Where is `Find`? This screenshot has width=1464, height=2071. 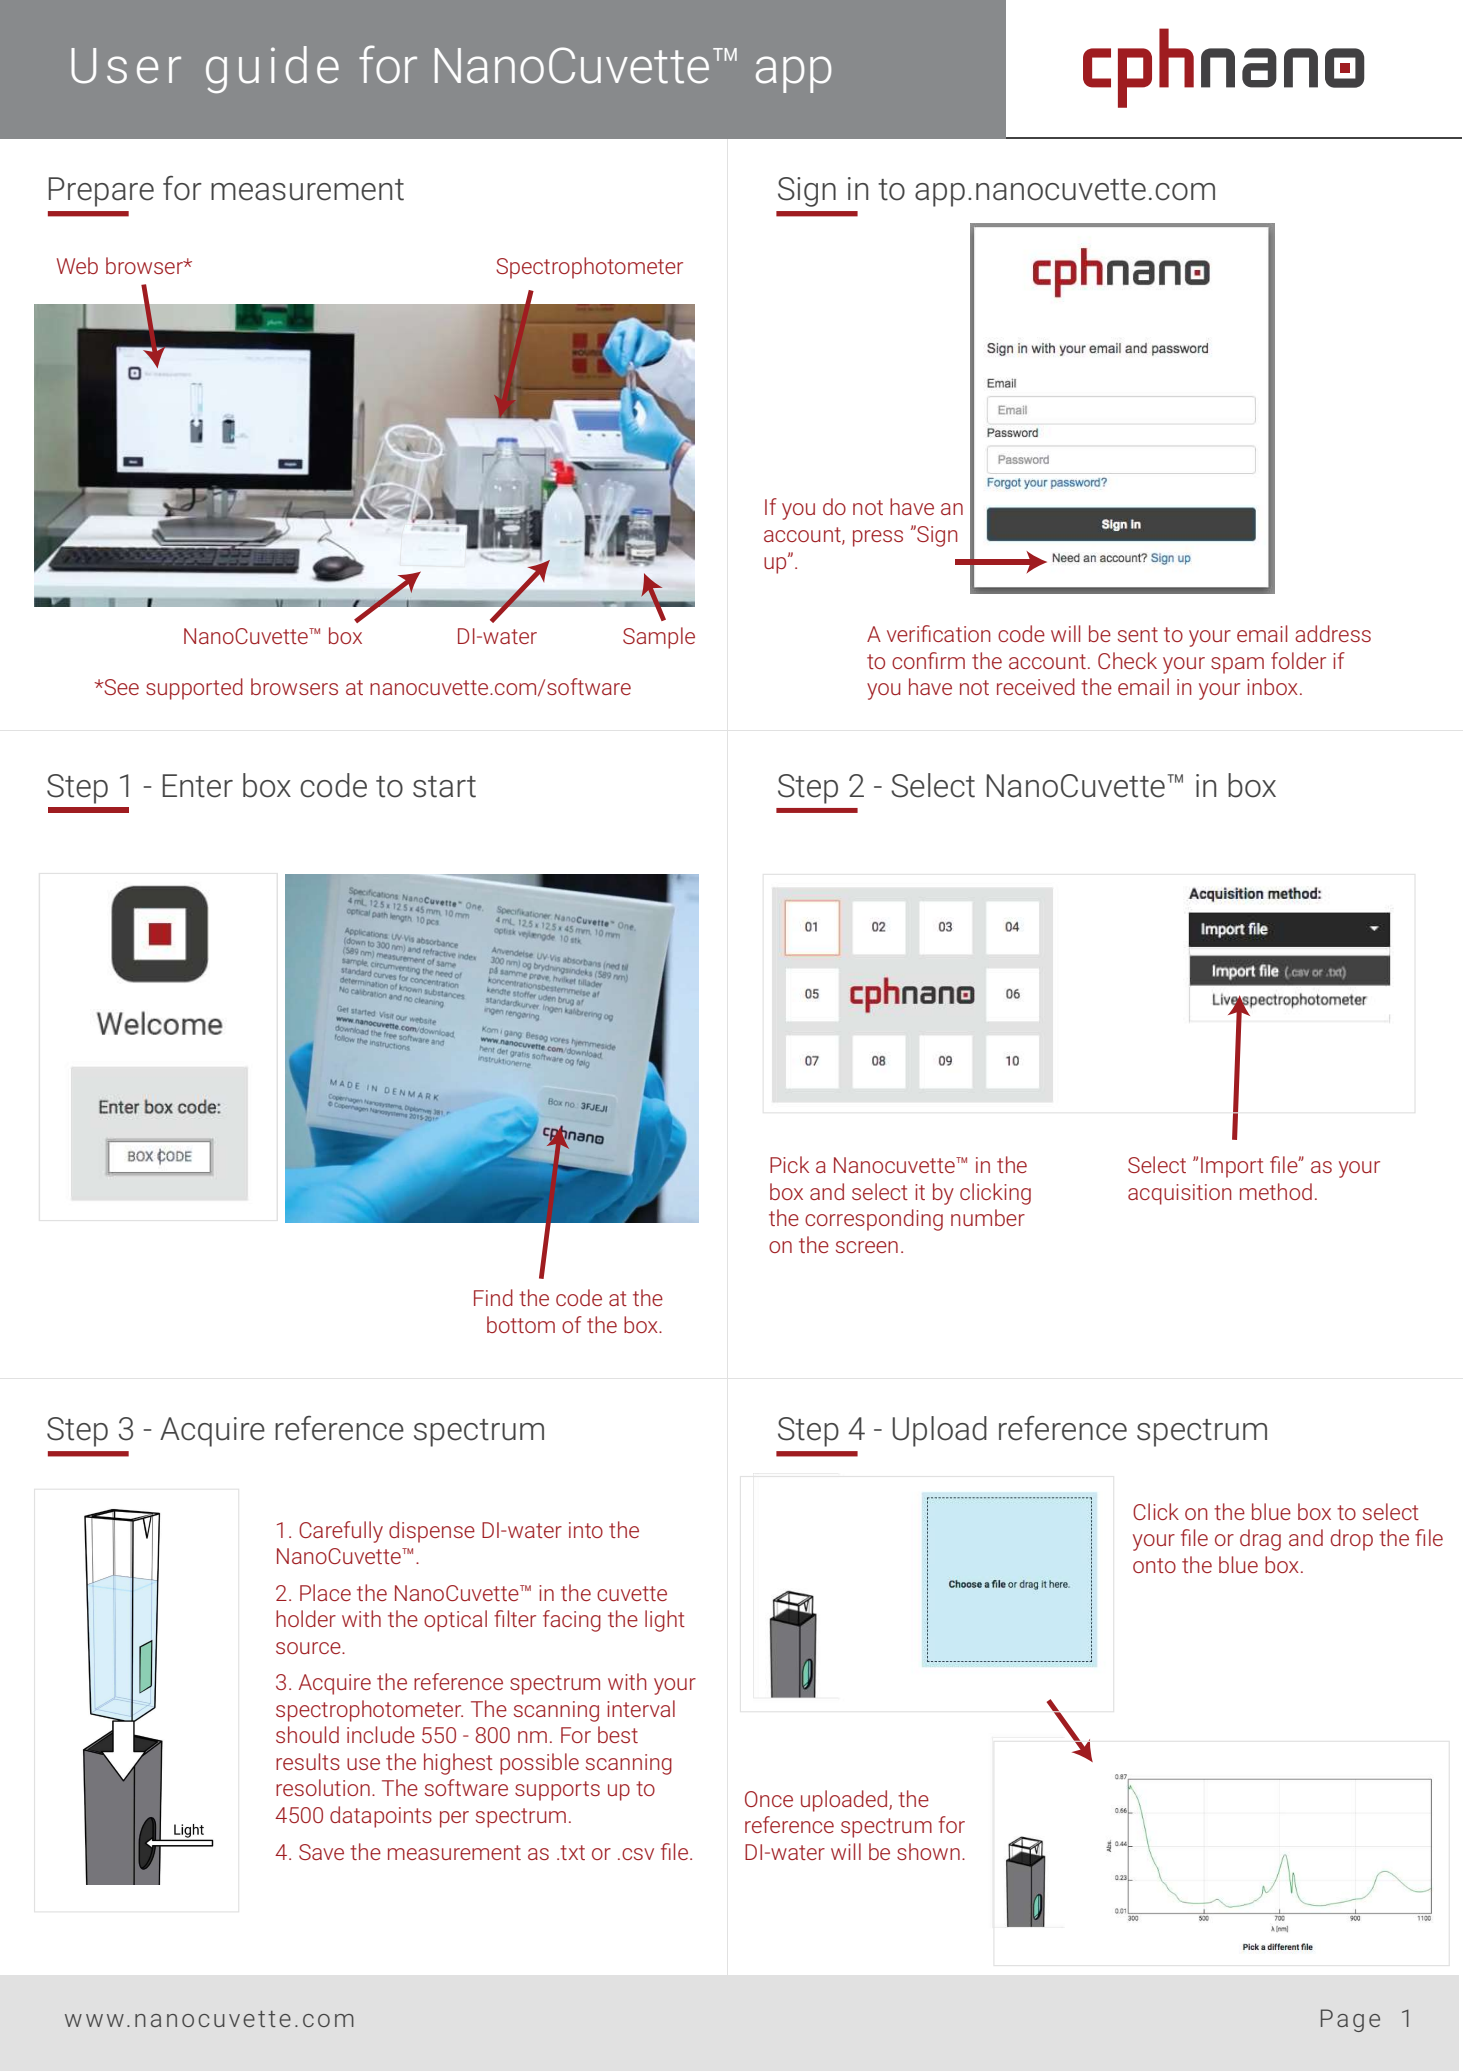 Find is located at coordinates (493, 1297).
